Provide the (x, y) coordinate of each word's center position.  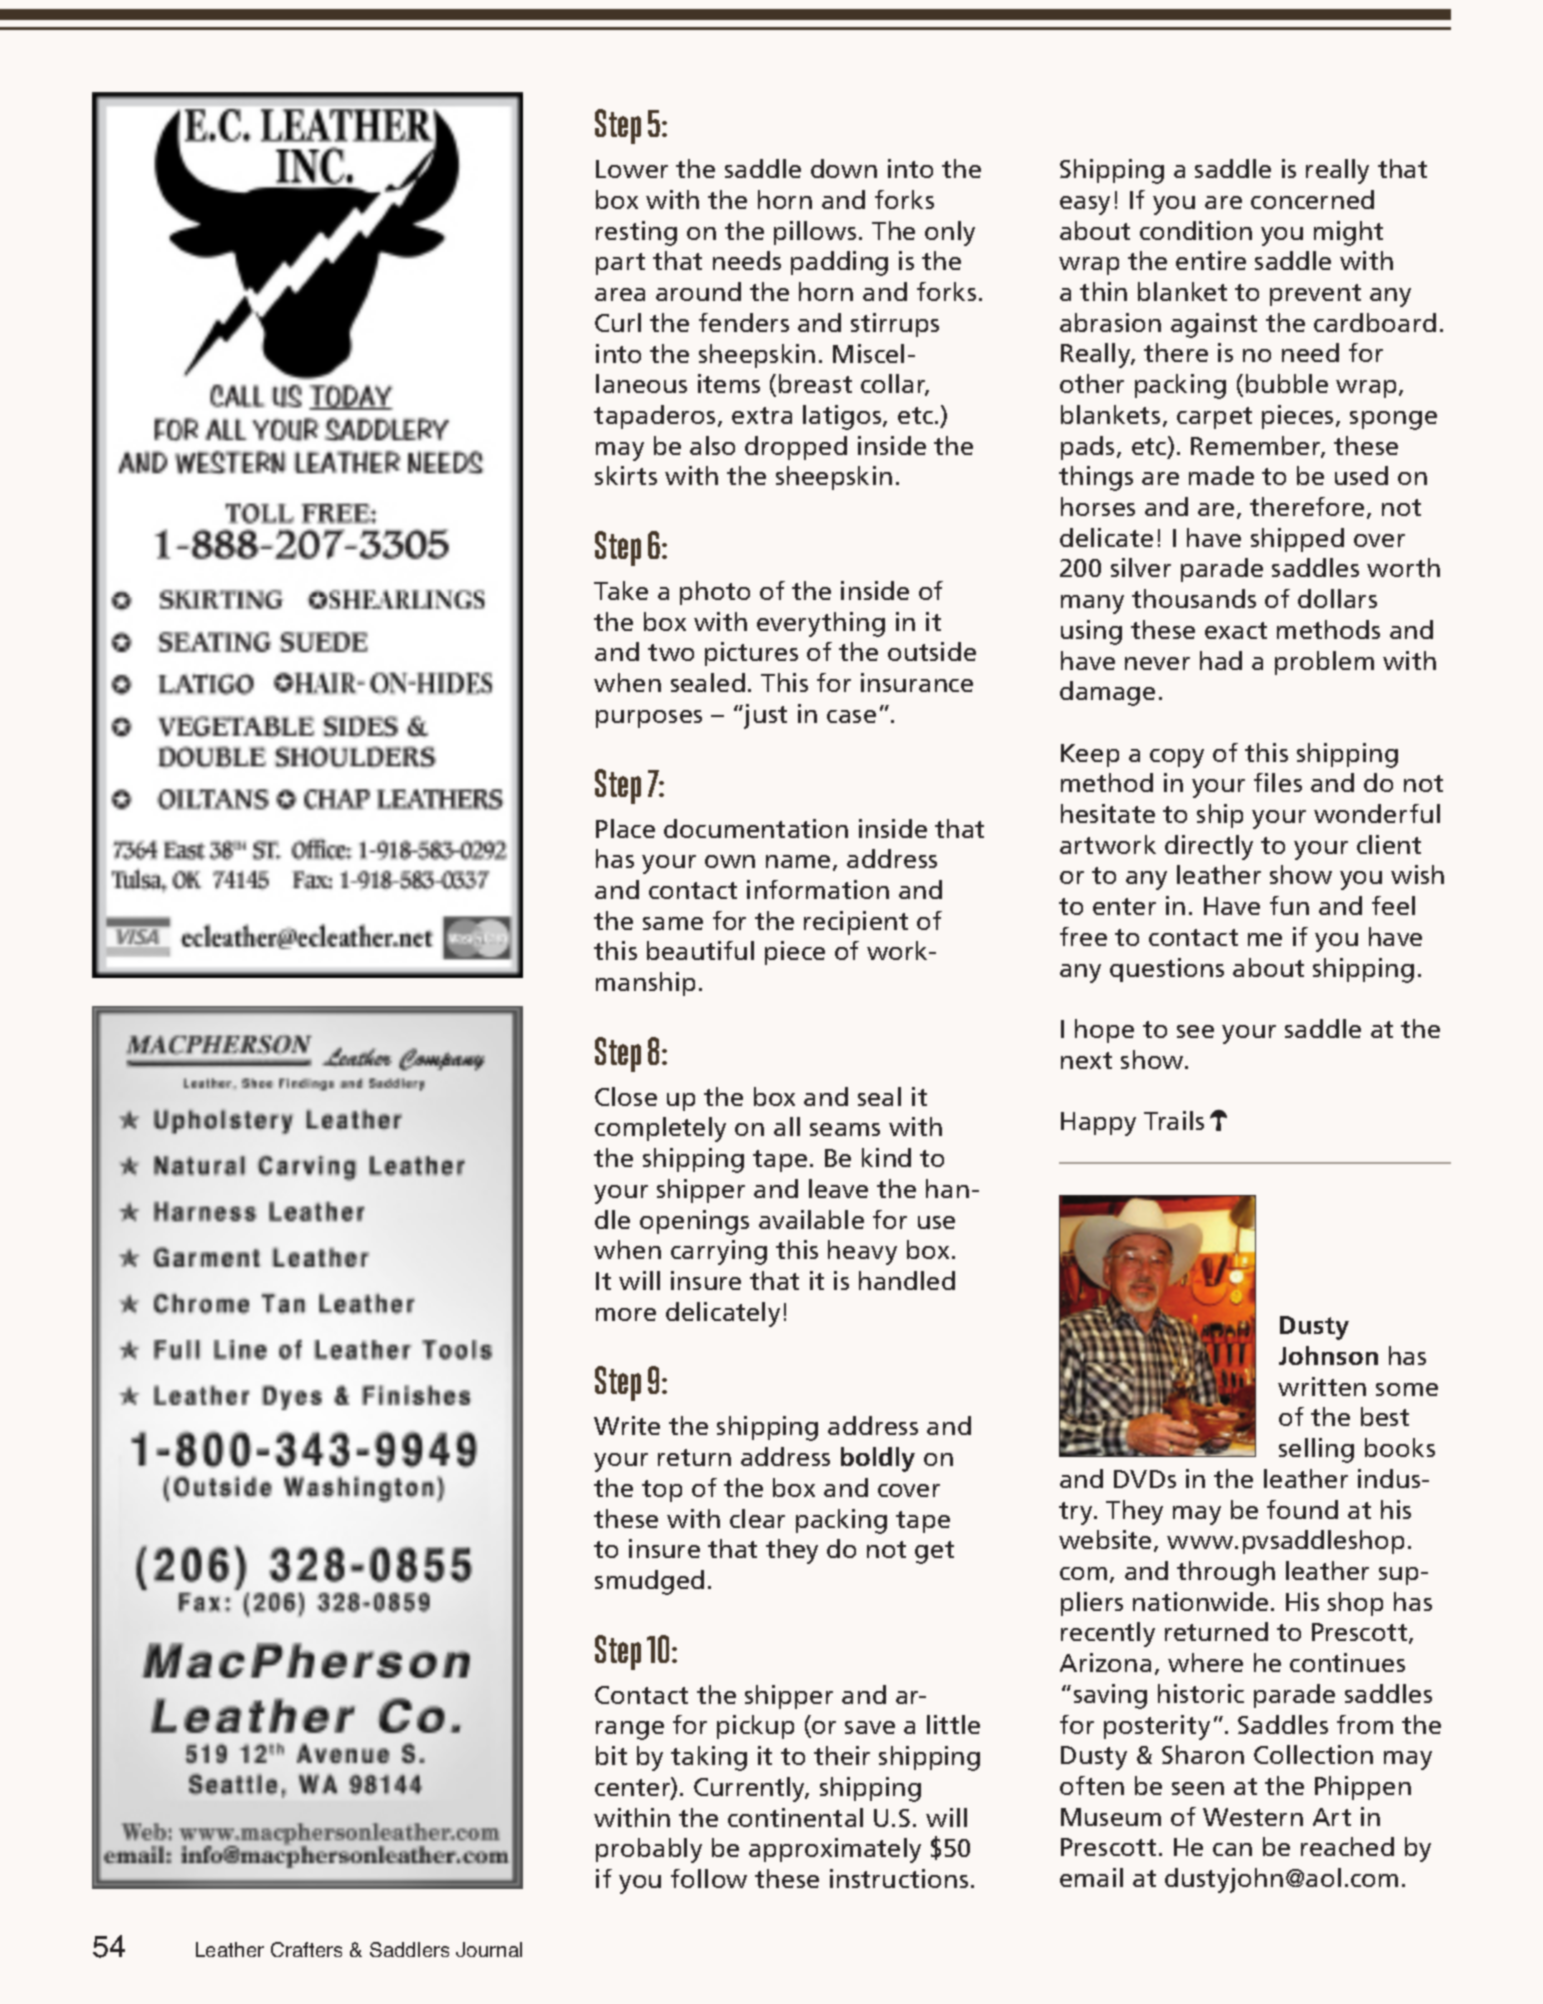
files (1278, 782)
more (626, 1314)
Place (625, 828)
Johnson (1328, 1355)
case (851, 716)
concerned (1312, 199)
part (620, 264)
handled (907, 1280)
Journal (489, 1949)
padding (839, 263)
